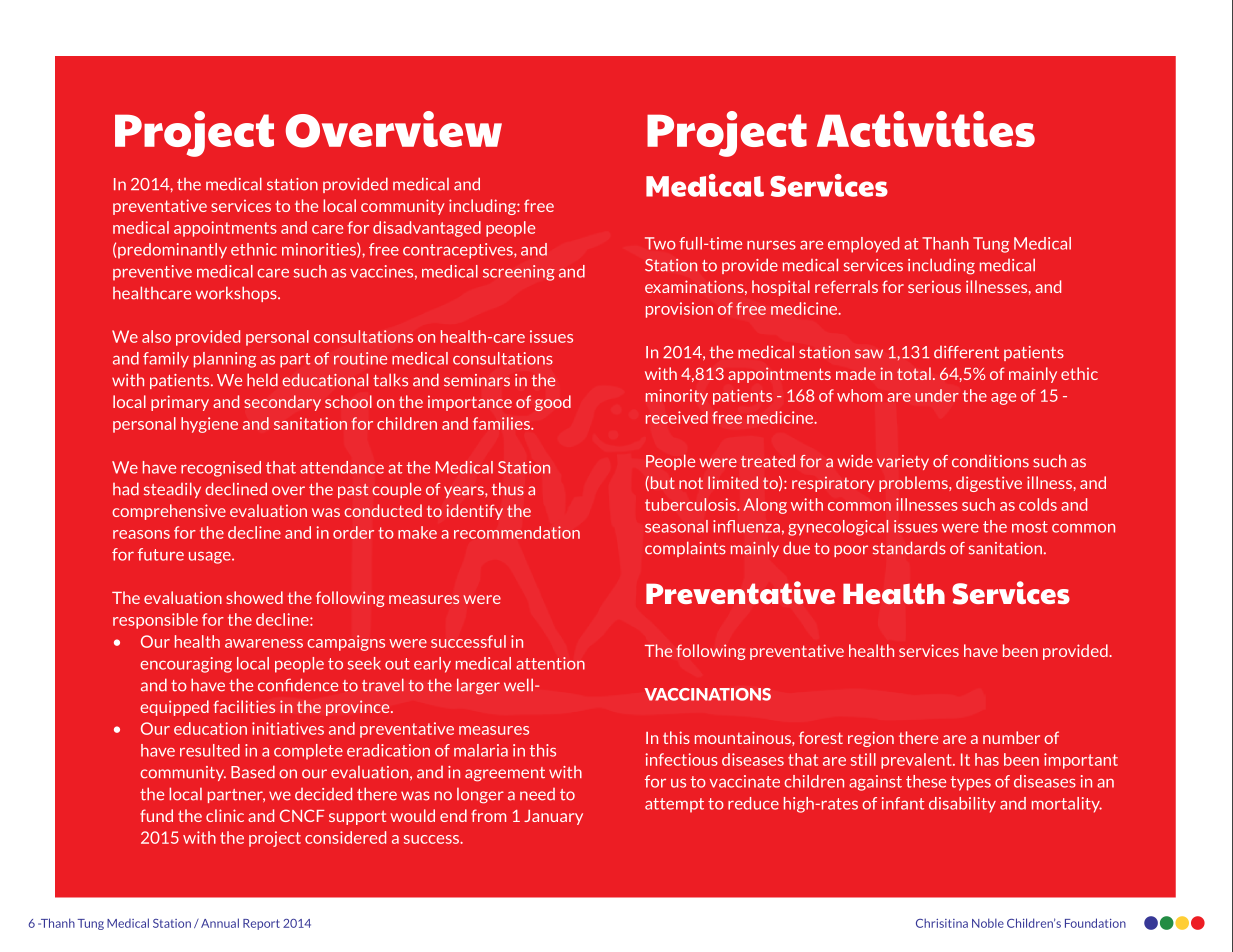 The height and width of the screenshot is (952, 1233). What do you see at coordinates (553, 403) in the screenshot?
I see `good` at bounding box center [553, 403].
